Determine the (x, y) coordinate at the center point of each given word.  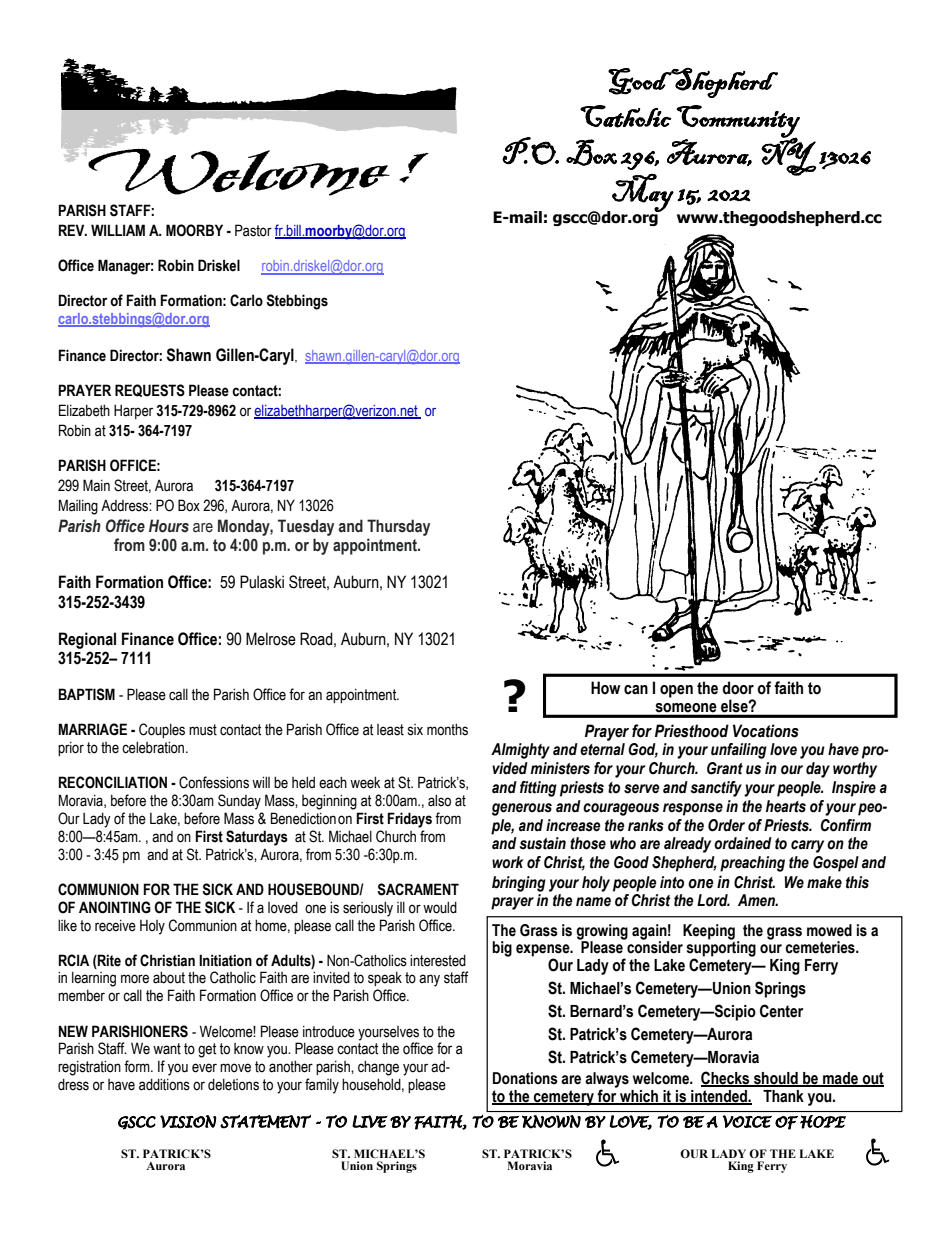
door (738, 688)
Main (96, 485)
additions (164, 1084)
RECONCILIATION (113, 782)
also (439, 800)
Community (738, 122)
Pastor (253, 230)
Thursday (398, 527)
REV (73, 230)
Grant (725, 768)
